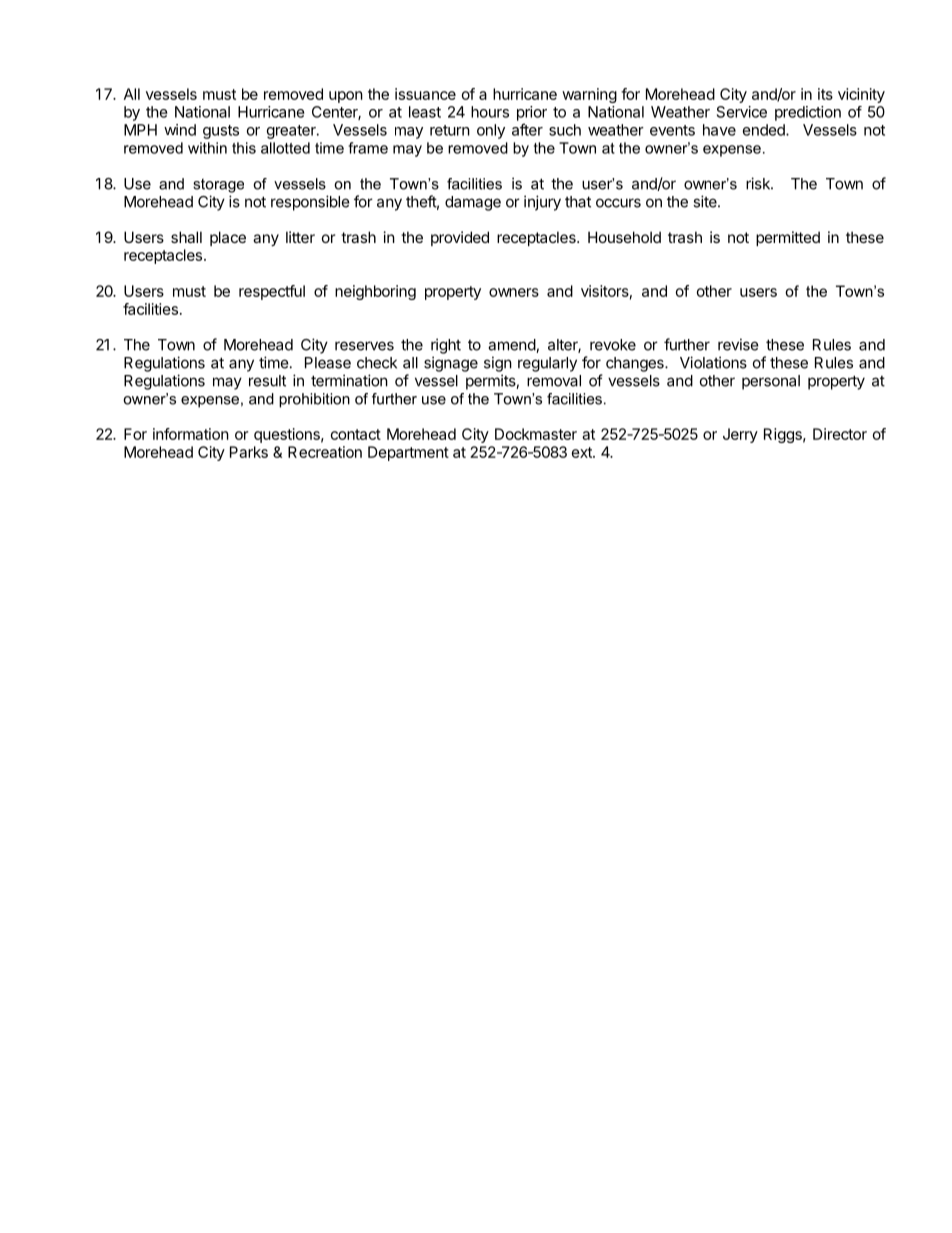 The height and width of the document is (1233, 952). What do you see at coordinates (249, 452) in the document?
I see `Parks` at bounding box center [249, 452].
